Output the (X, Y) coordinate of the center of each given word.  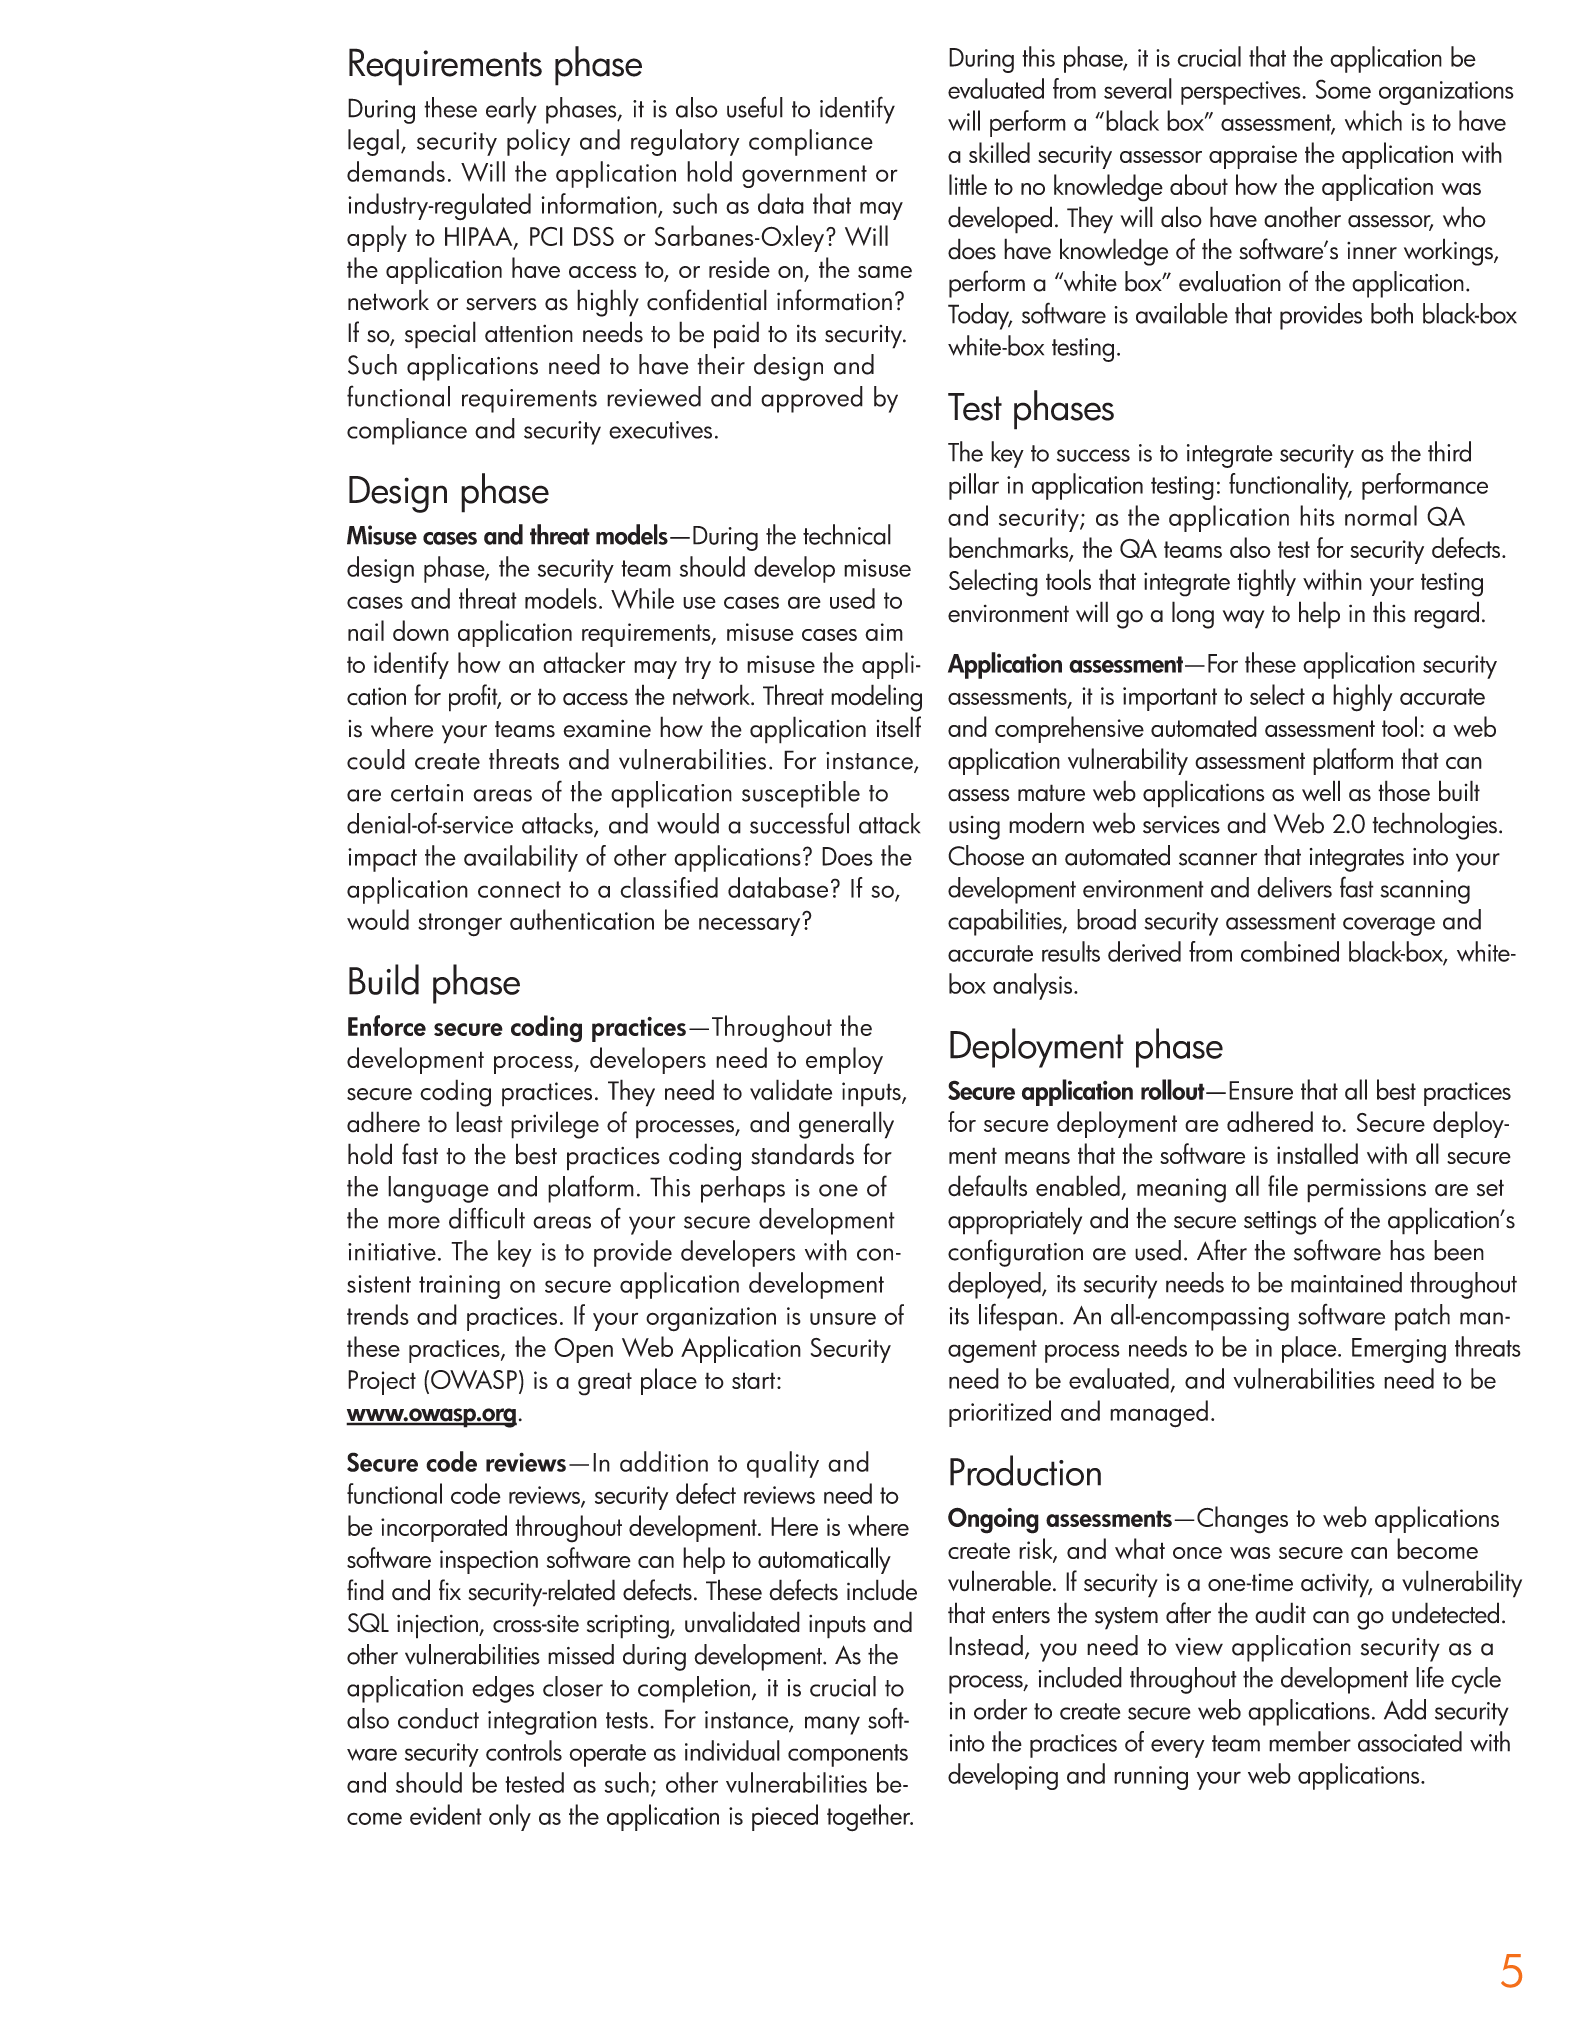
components (848, 1755)
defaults (987, 1186)
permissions (1366, 1190)
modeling (876, 698)
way (1243, 619)
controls (524, 1750)
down (421, 630)
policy (538, 142)
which (1373, 120)
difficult (487, 1218)
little (968, 184)
